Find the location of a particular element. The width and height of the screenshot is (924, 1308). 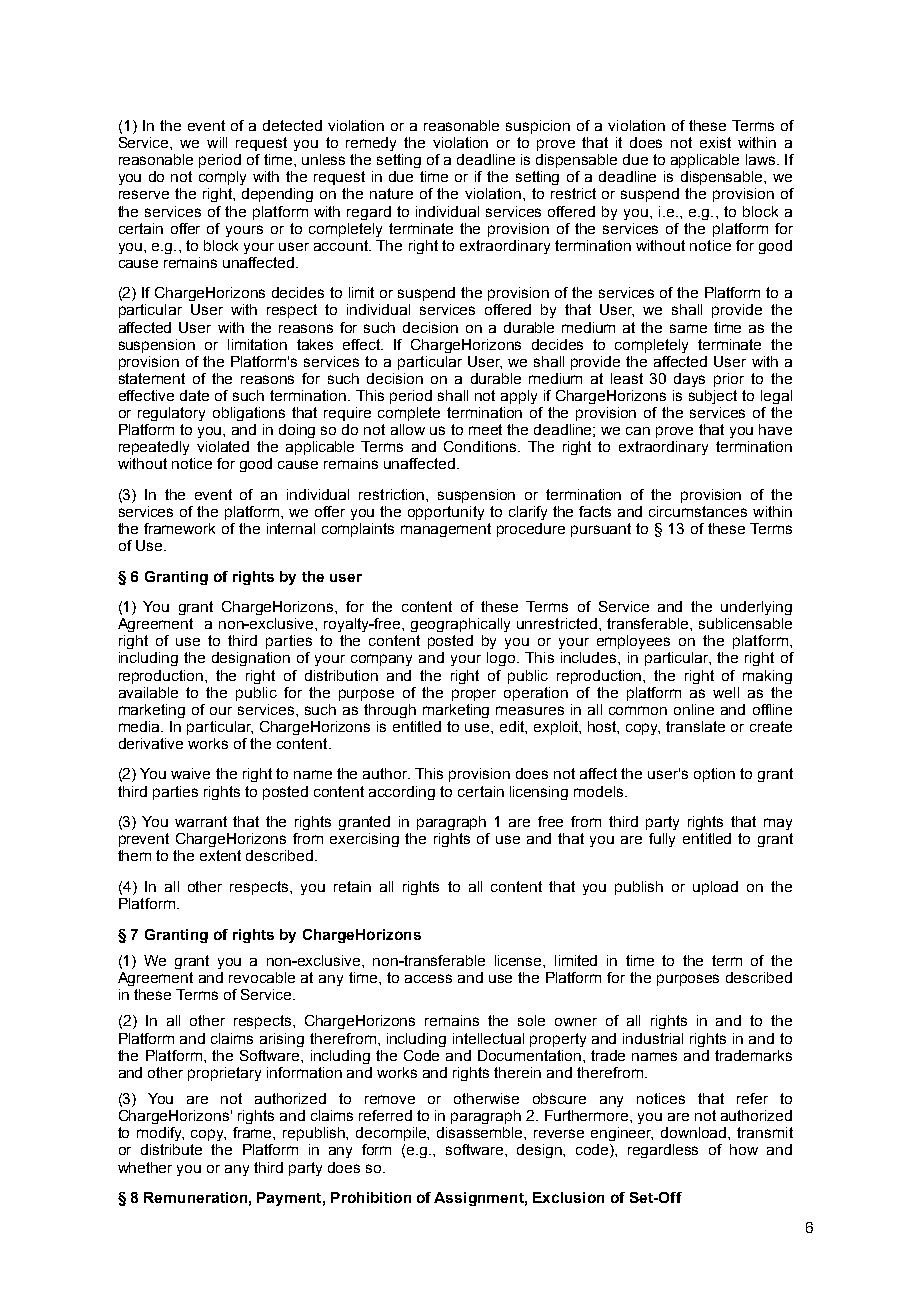

available is located at coordinates (148, 692).
